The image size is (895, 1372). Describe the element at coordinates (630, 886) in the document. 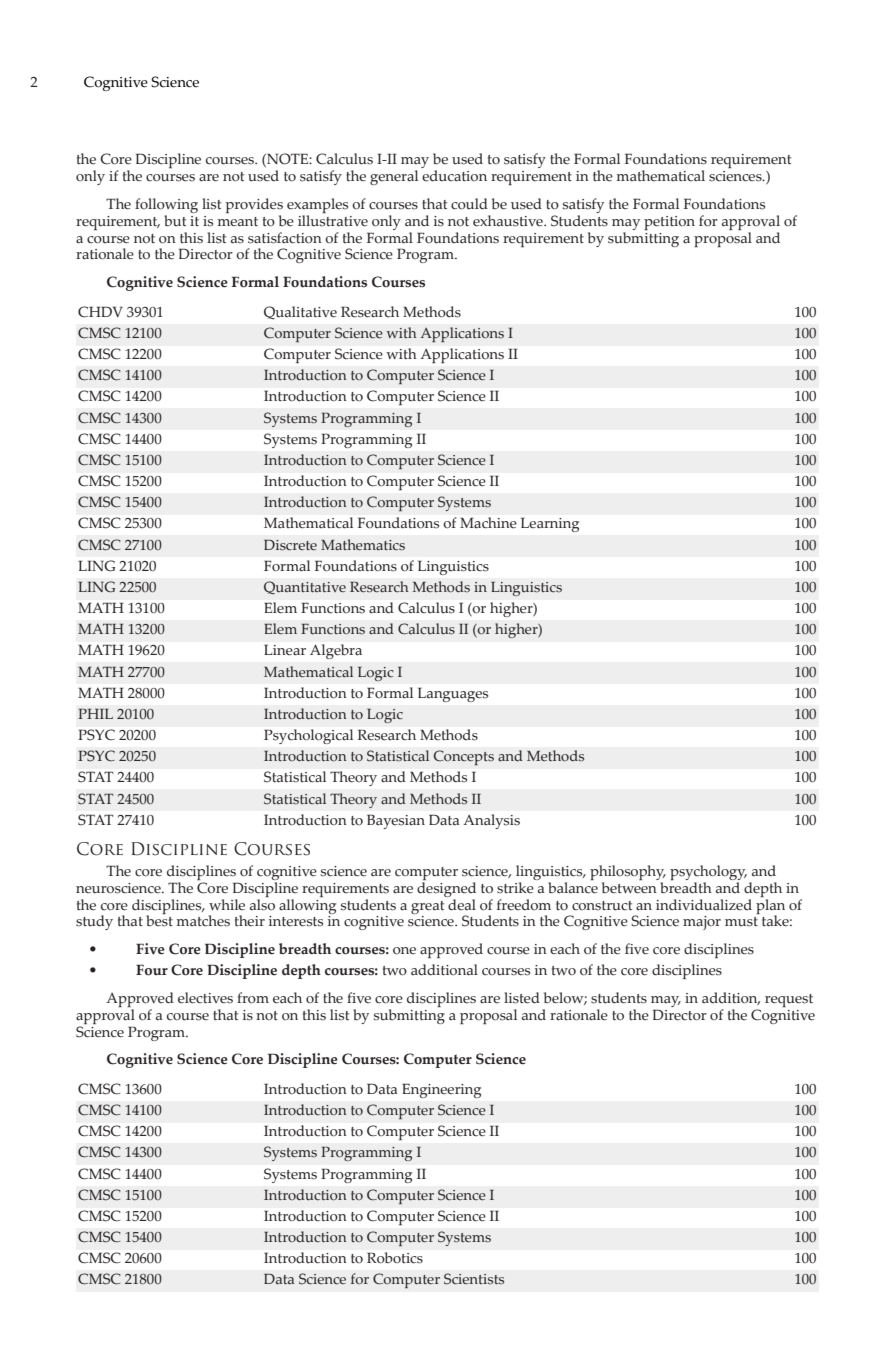

I see `between` at that location.
